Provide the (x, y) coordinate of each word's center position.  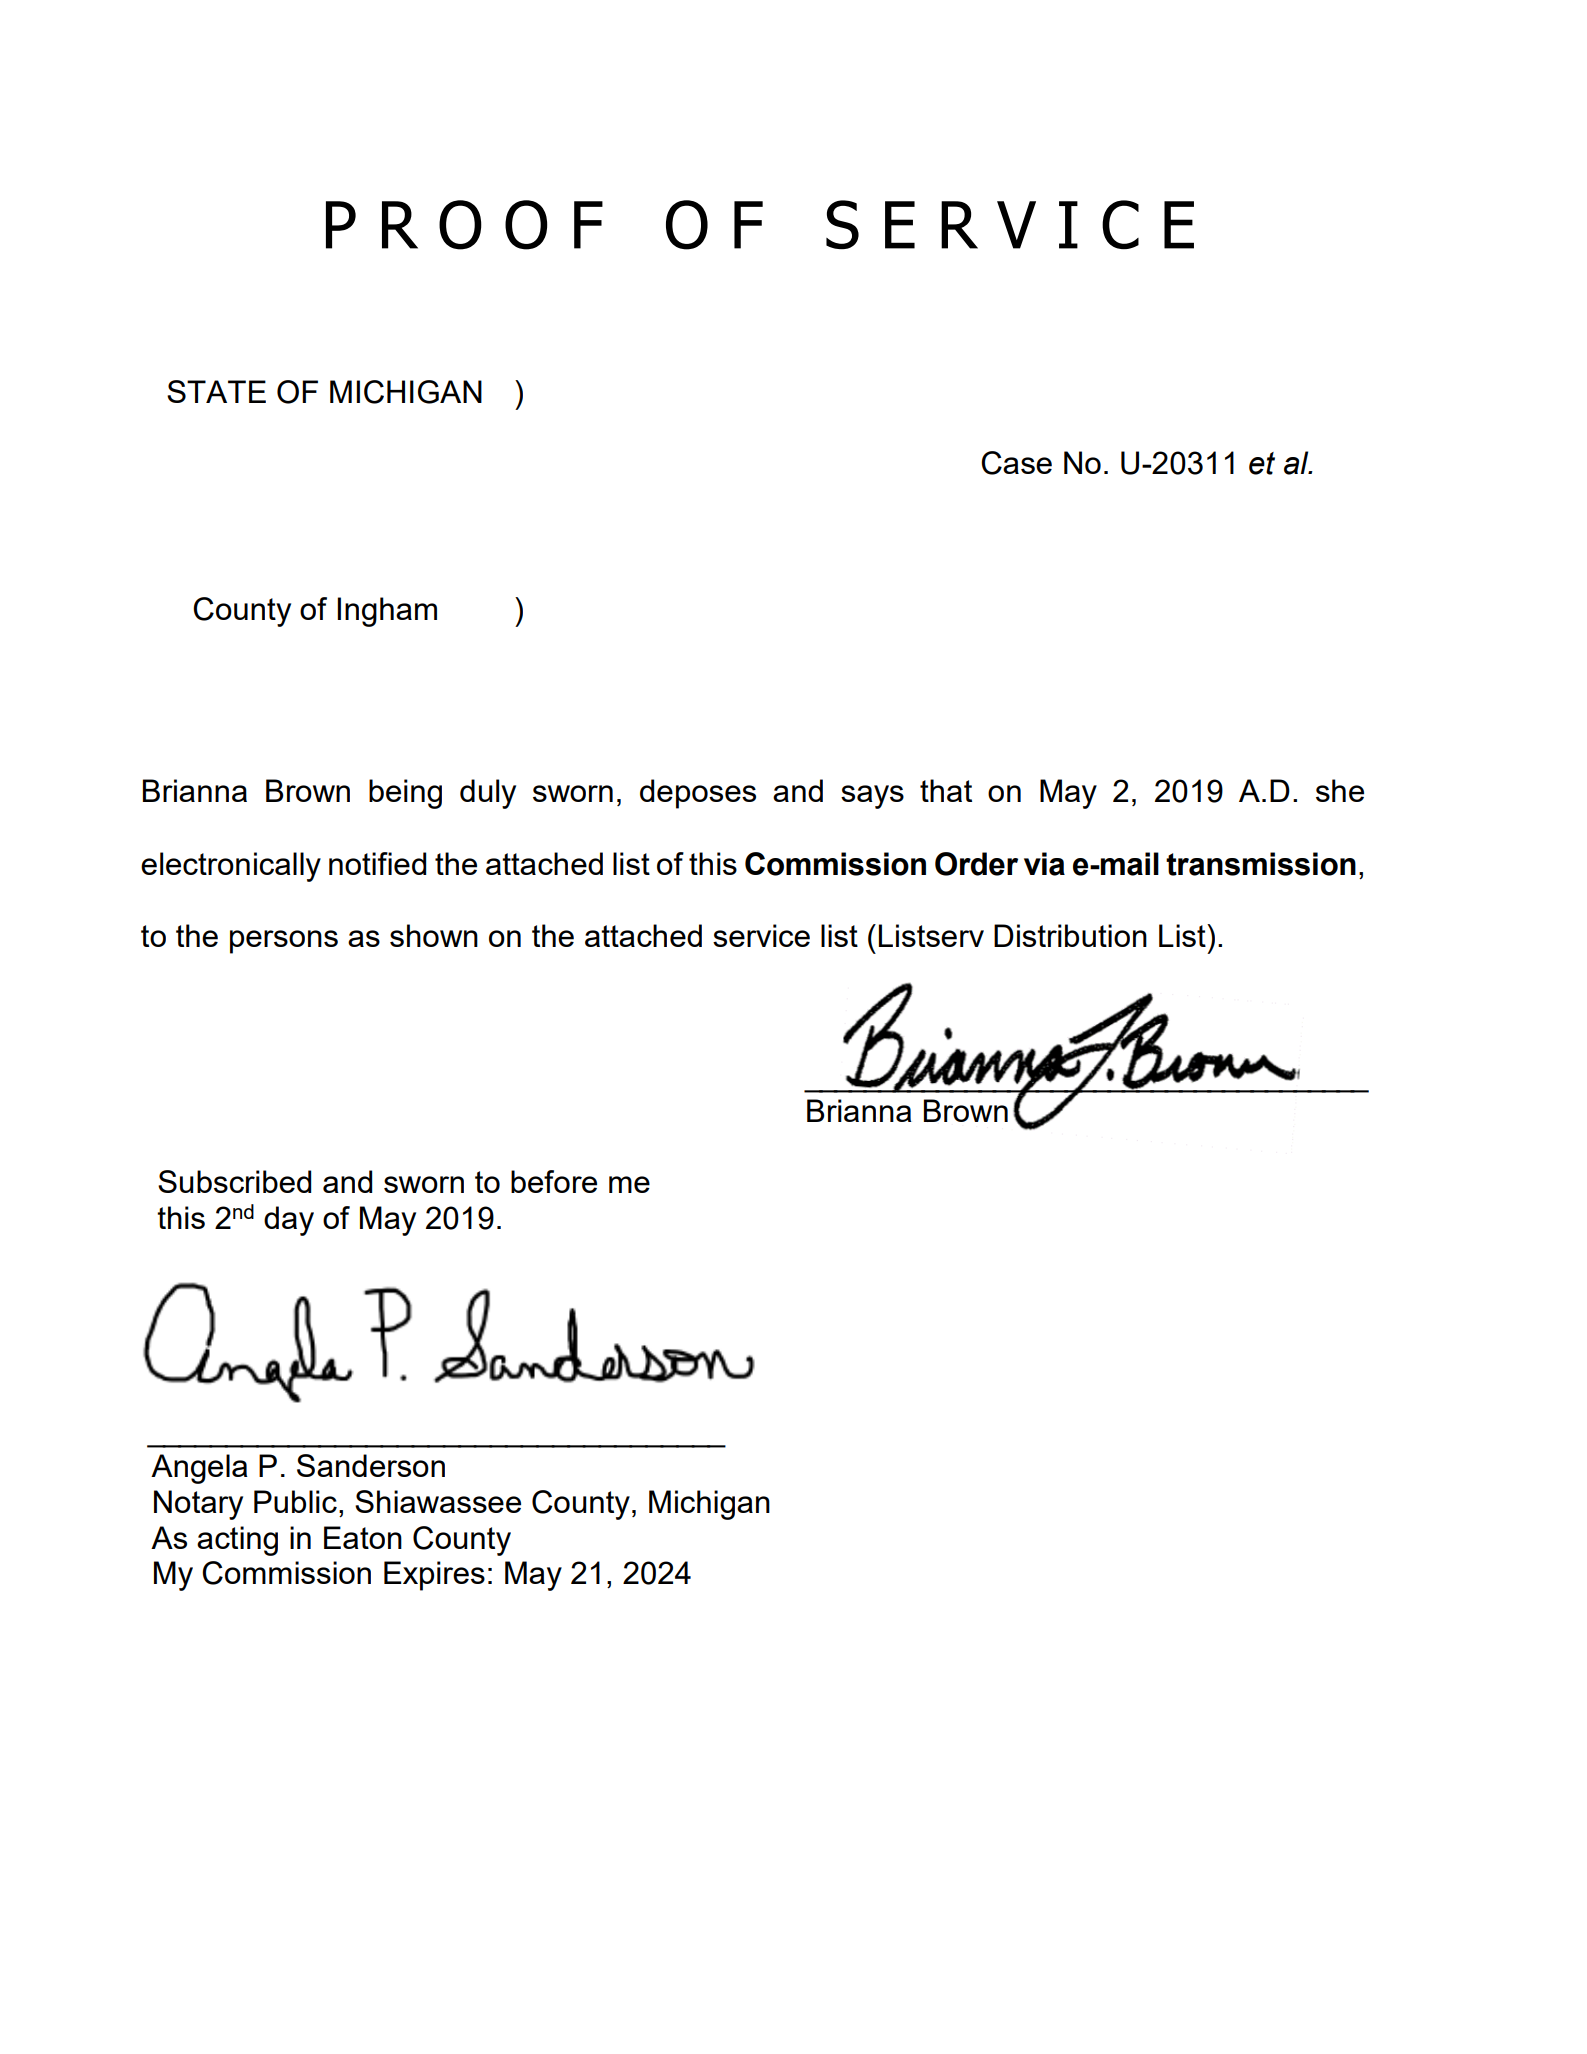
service (761, 935)
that (946, 790)
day (289, 1221)
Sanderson (371, 1465)
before (554, 1181)
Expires (434, 1576)
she (1340, 790)
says (872, 797)
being (405, 794)
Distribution (1070, 935)
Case (1016, 463)
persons (284, 942)
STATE (216, 391)
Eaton (363, 1537)
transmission (1261, 864)
